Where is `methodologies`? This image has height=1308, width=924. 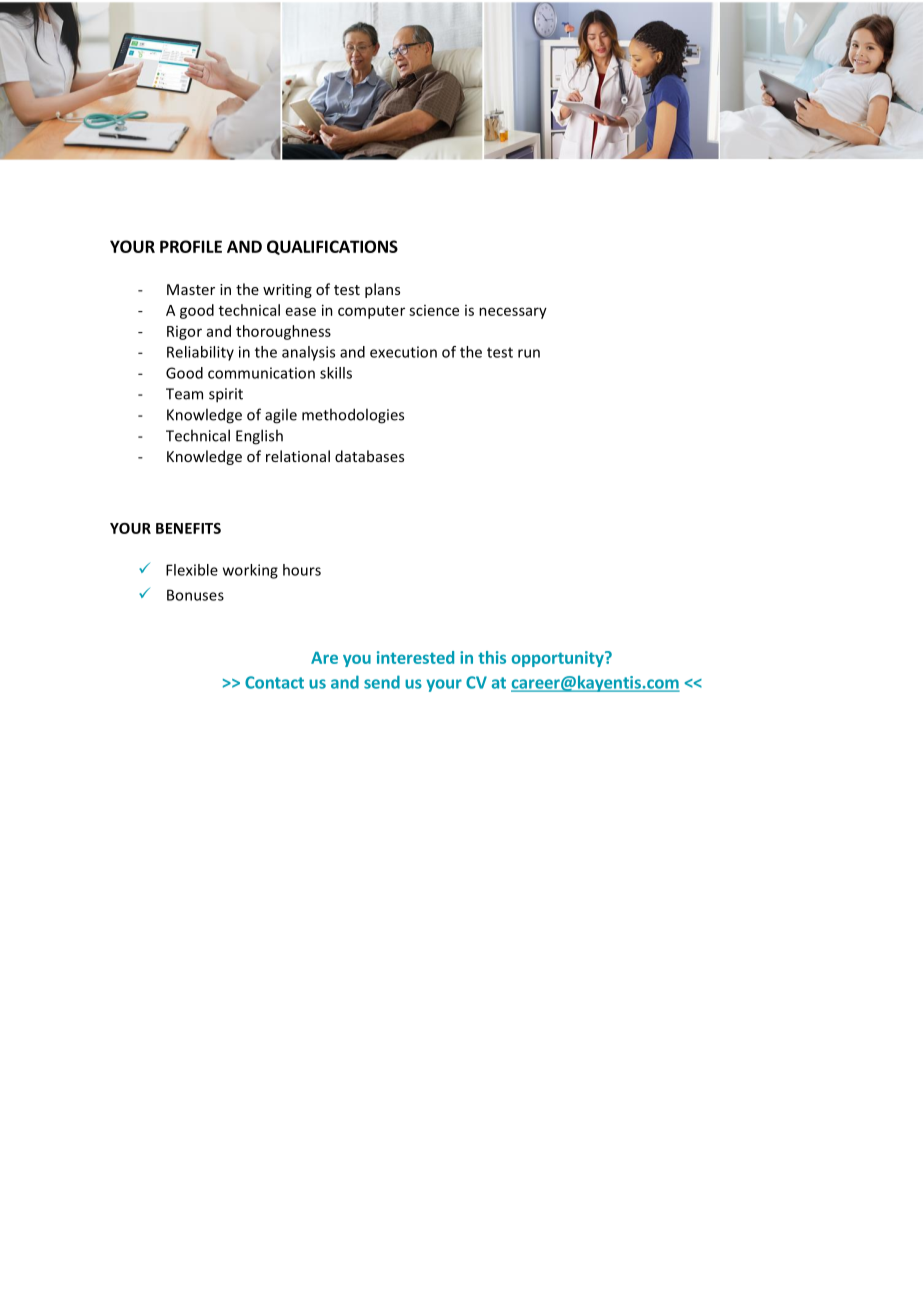 methodologies is located at coordinates (353, 416).
